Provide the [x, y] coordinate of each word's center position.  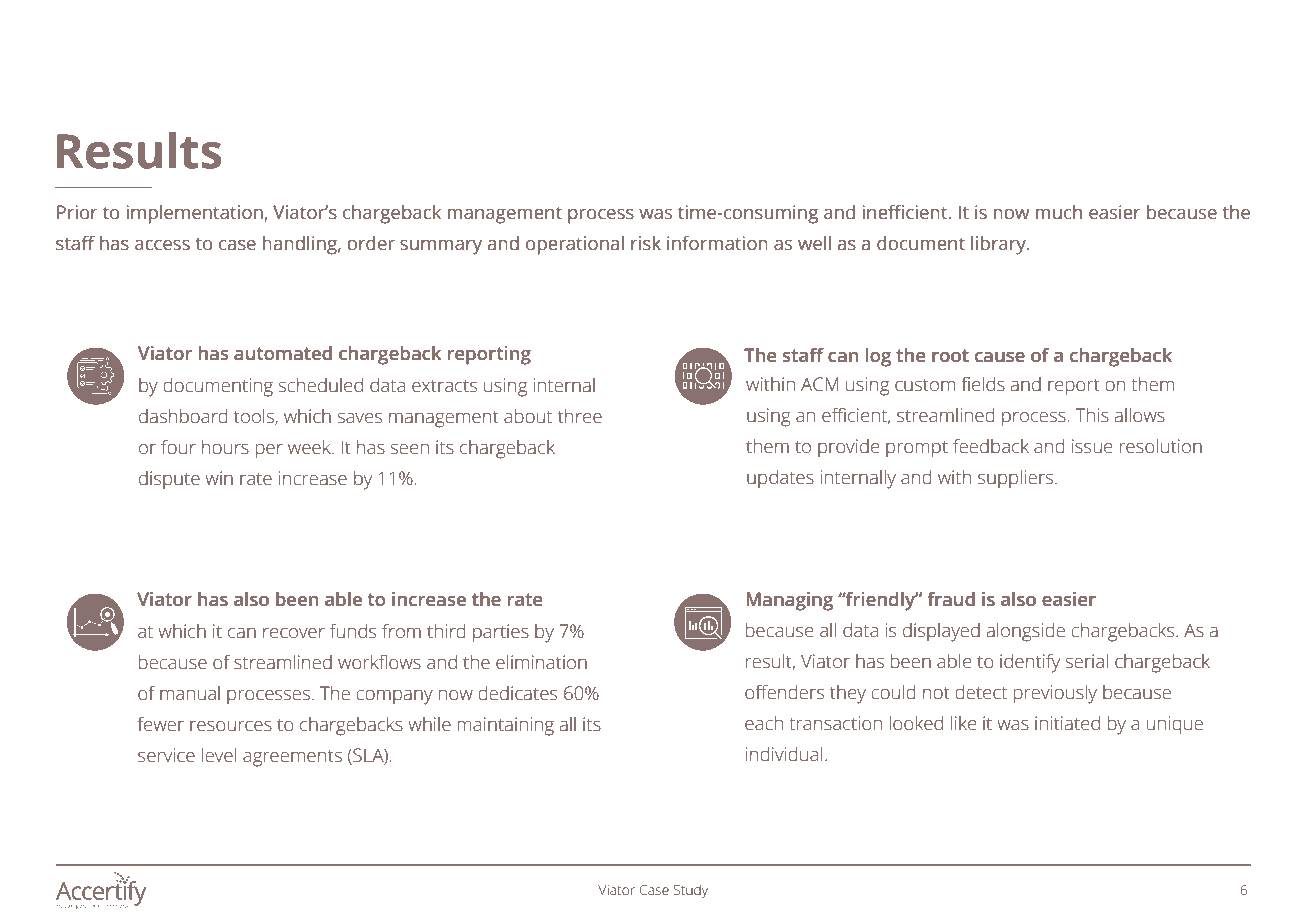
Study [691, 891]
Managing [789, 601]
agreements [292, 758]
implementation [195, 214]
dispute [169, 480]
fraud [951, 599]
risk [646, 243]
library [999, 245]
